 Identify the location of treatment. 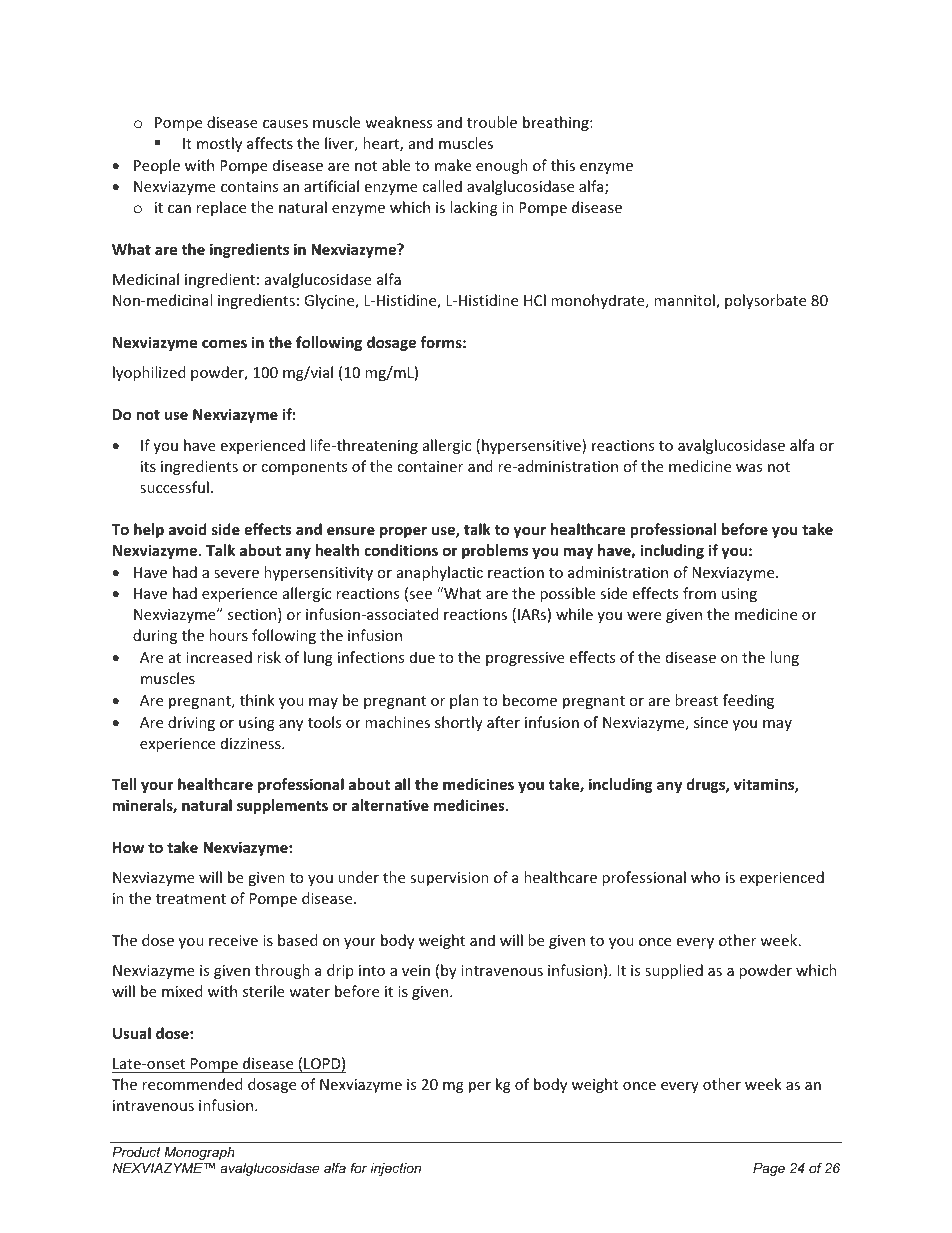
(191, 899).
